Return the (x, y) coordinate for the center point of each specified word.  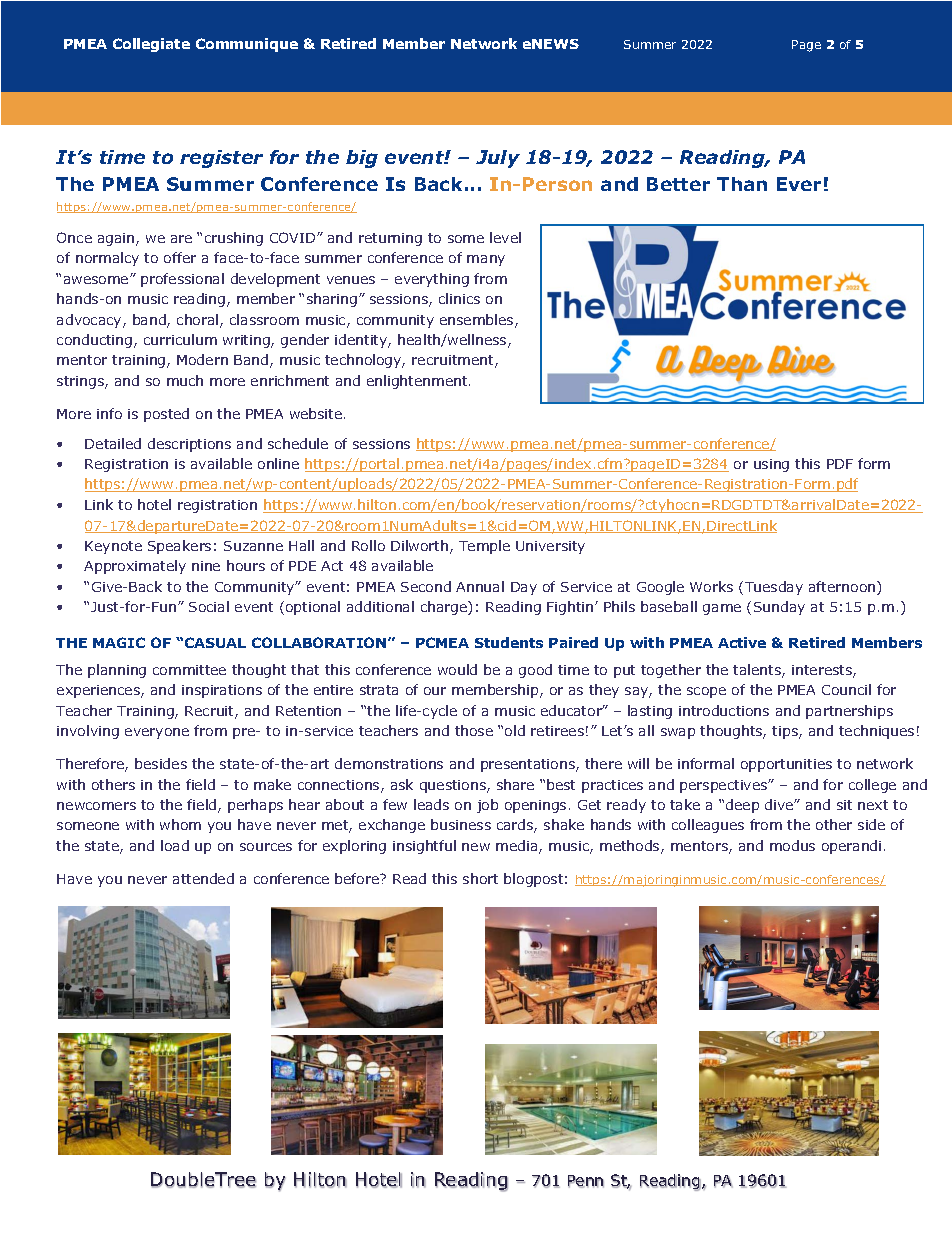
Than (742, 184)
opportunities (786, 765)
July (498, 159)
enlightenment (418, 382)
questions (454, 786)
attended (203, 878)
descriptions (189, 445)
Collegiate (151, 45)
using (771, 465)
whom (180, 824)
